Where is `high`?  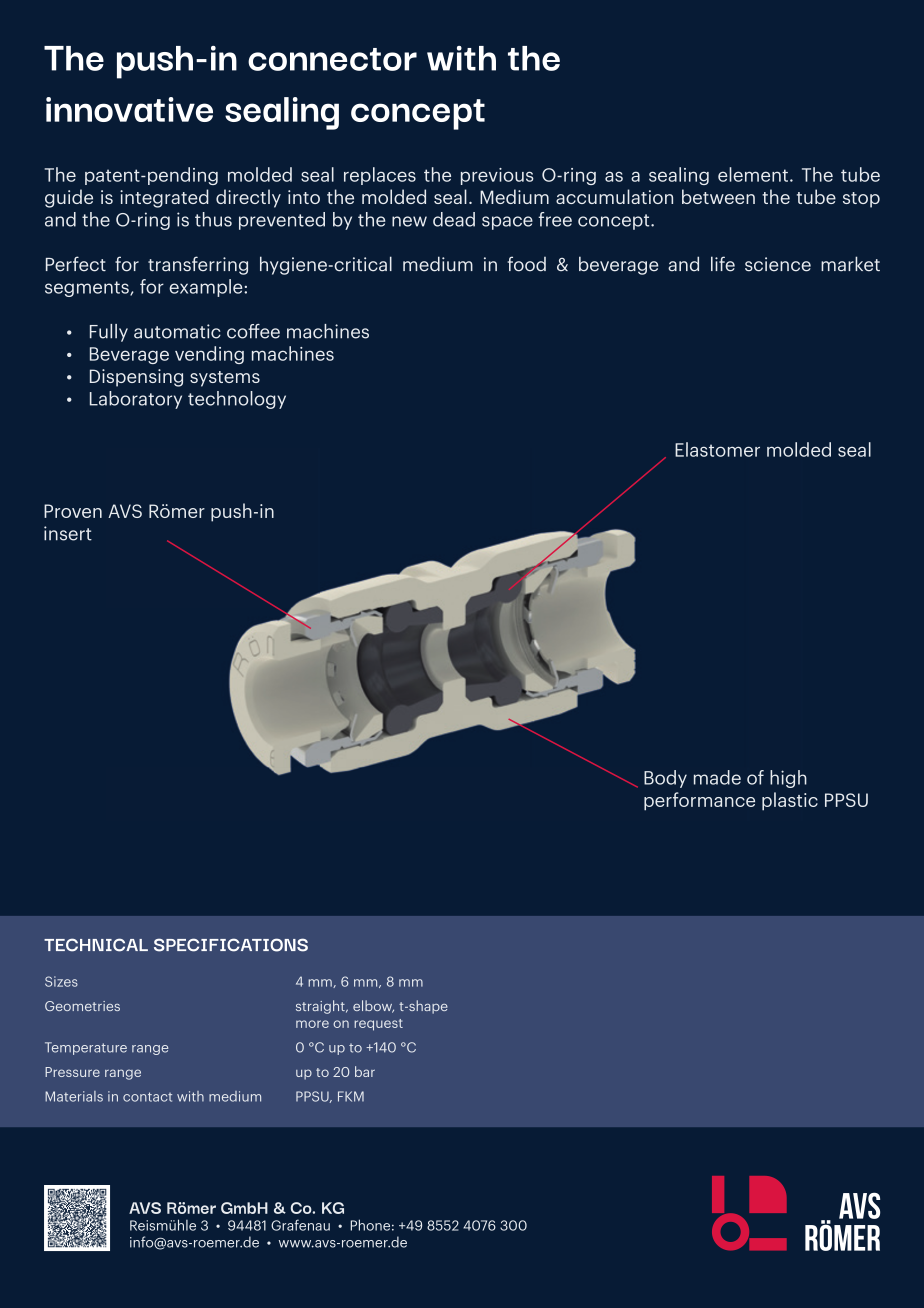
high is located at coordinates (788, 779).
